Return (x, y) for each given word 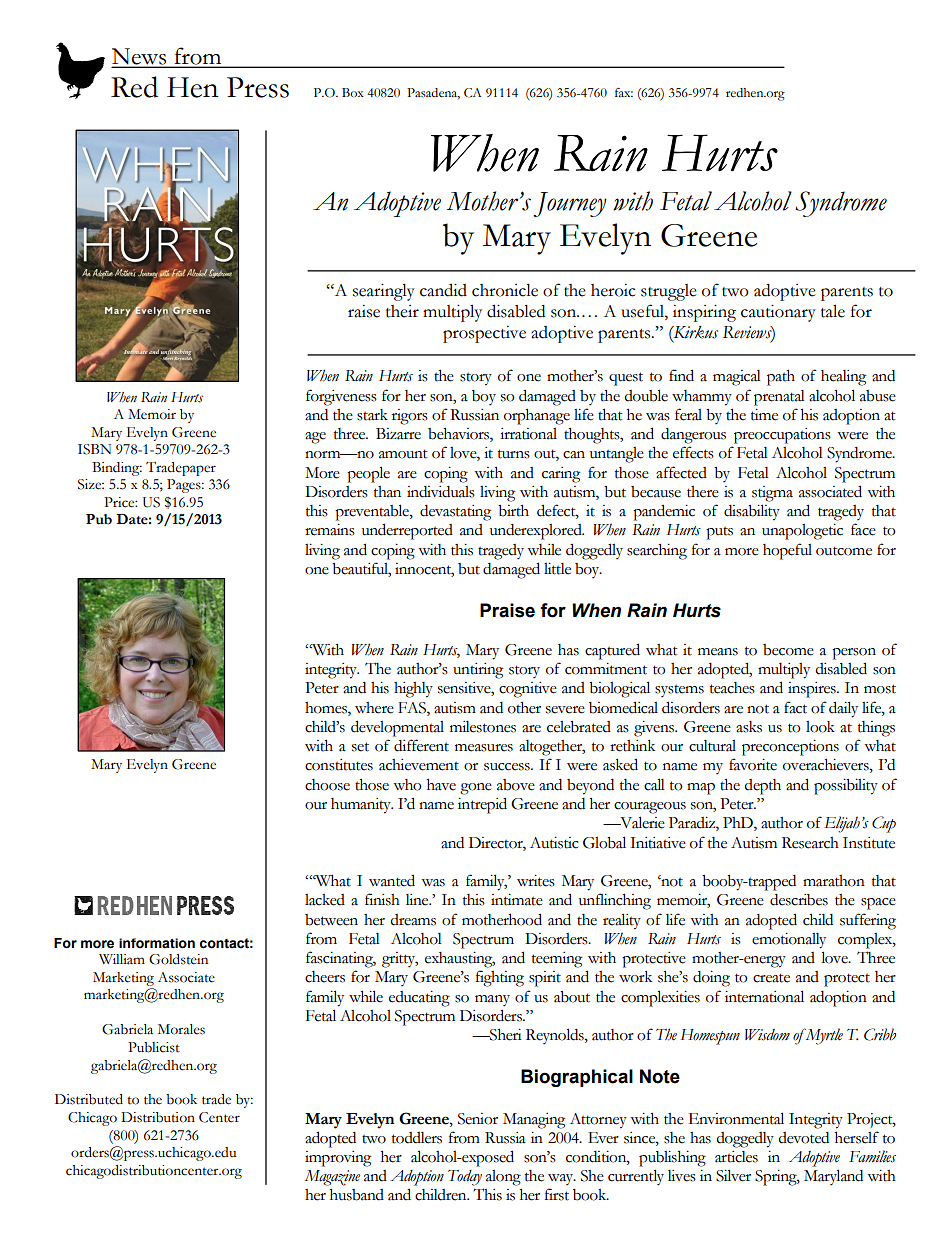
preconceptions (790, 748)
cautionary (778, 313)
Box (353, 92)
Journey (570, 204)
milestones (483, 727)
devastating (455, 513)
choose (327, 785)
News (140, 57)
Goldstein (178, 959)
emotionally (789, 941)
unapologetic (802, 532)
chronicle (505, 290)
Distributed (89, 1099)
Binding (117, 469)
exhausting (460, 960)
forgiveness (341, 397)
